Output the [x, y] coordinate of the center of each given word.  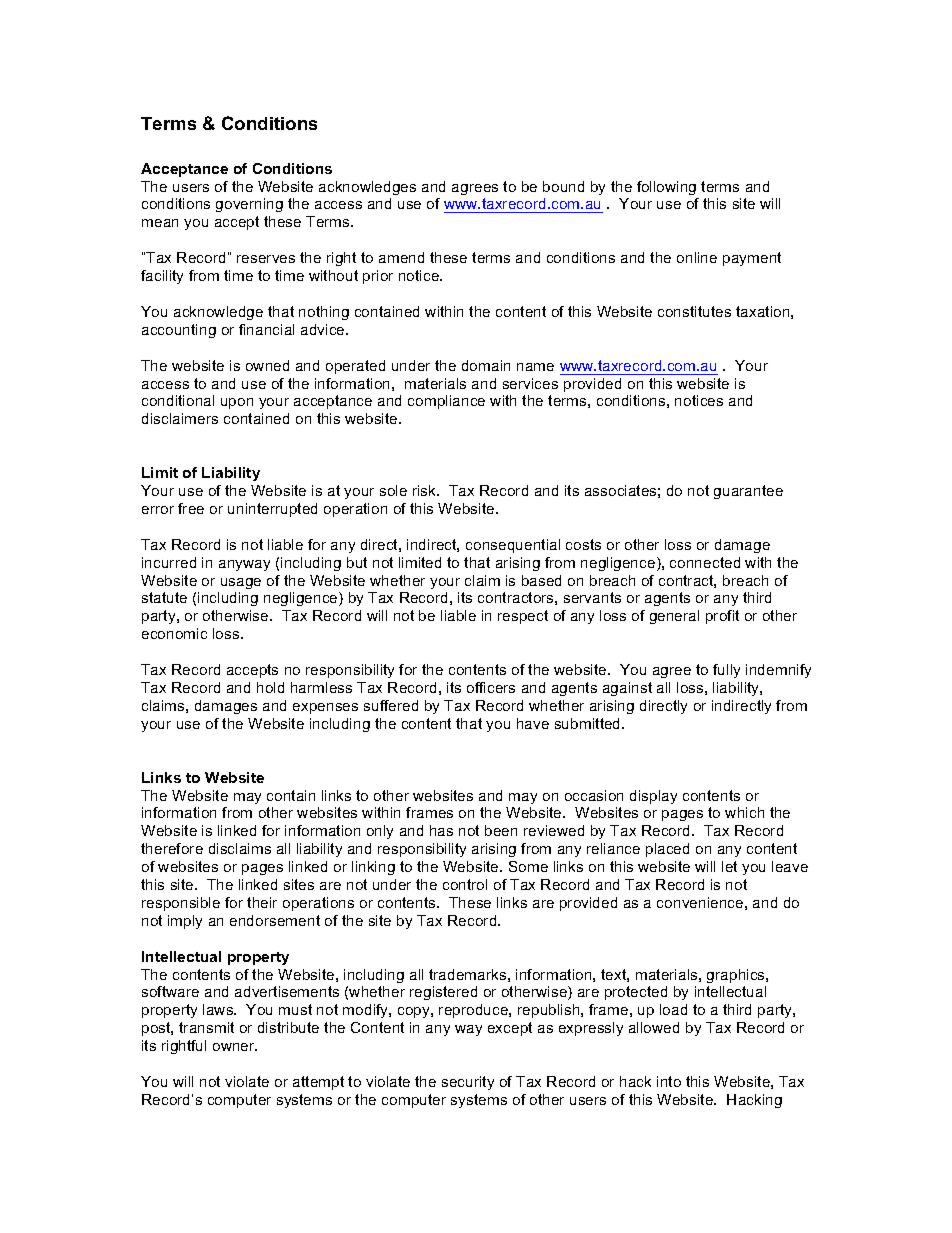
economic [174, 633]
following [666, 188]
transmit [206, 1027]
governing [249, 205]
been [501, 830]
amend [401, 257]
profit [722, 617]
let [729, 866]
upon [237, 403]
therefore [172, 848]
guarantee [748, 492]
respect [523, 617]
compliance [446, 402]
